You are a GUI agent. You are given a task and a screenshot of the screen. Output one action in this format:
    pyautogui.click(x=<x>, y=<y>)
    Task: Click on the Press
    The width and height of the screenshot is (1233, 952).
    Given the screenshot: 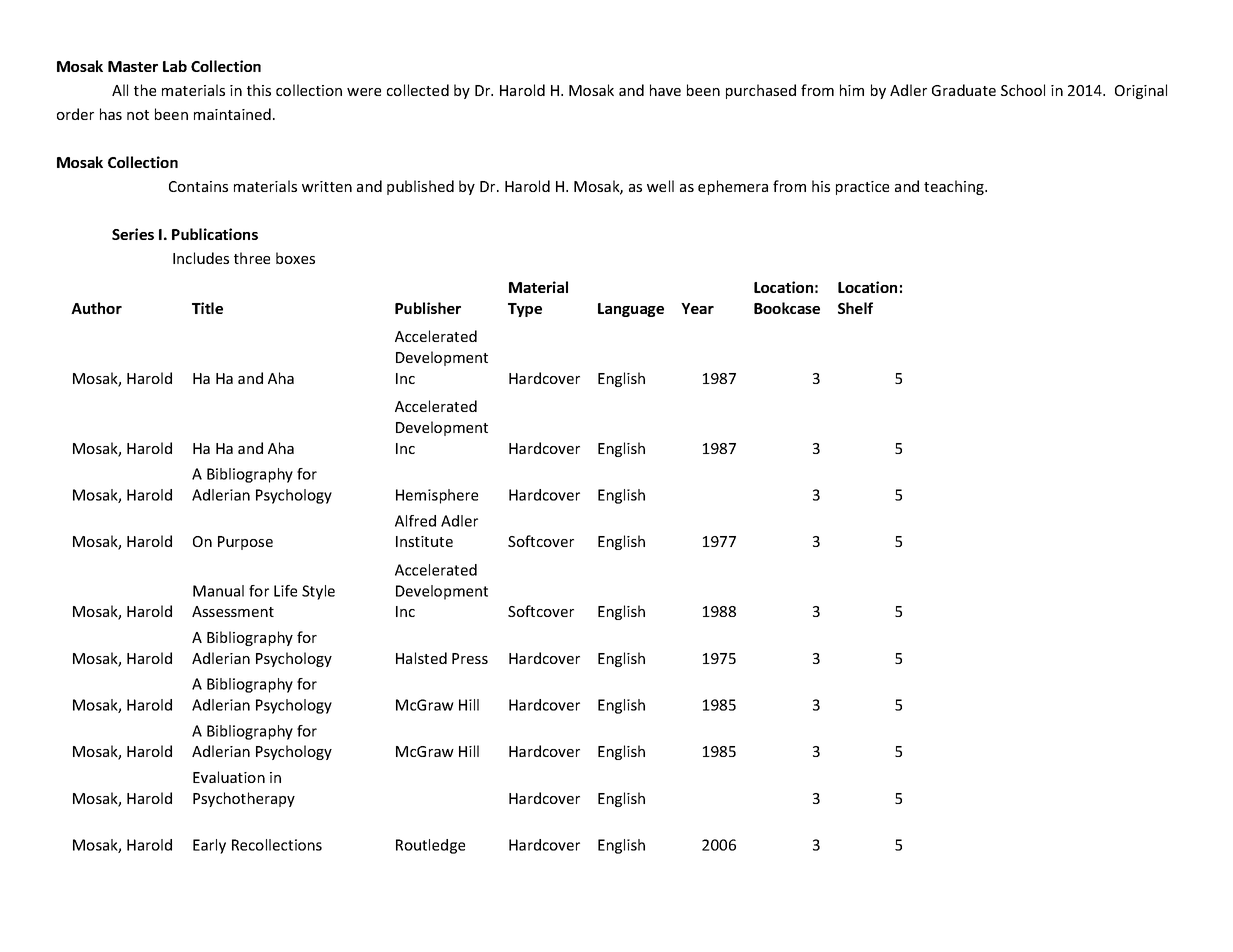 What is the action you would take?
    pyautogui.click(x=470, y=658)
